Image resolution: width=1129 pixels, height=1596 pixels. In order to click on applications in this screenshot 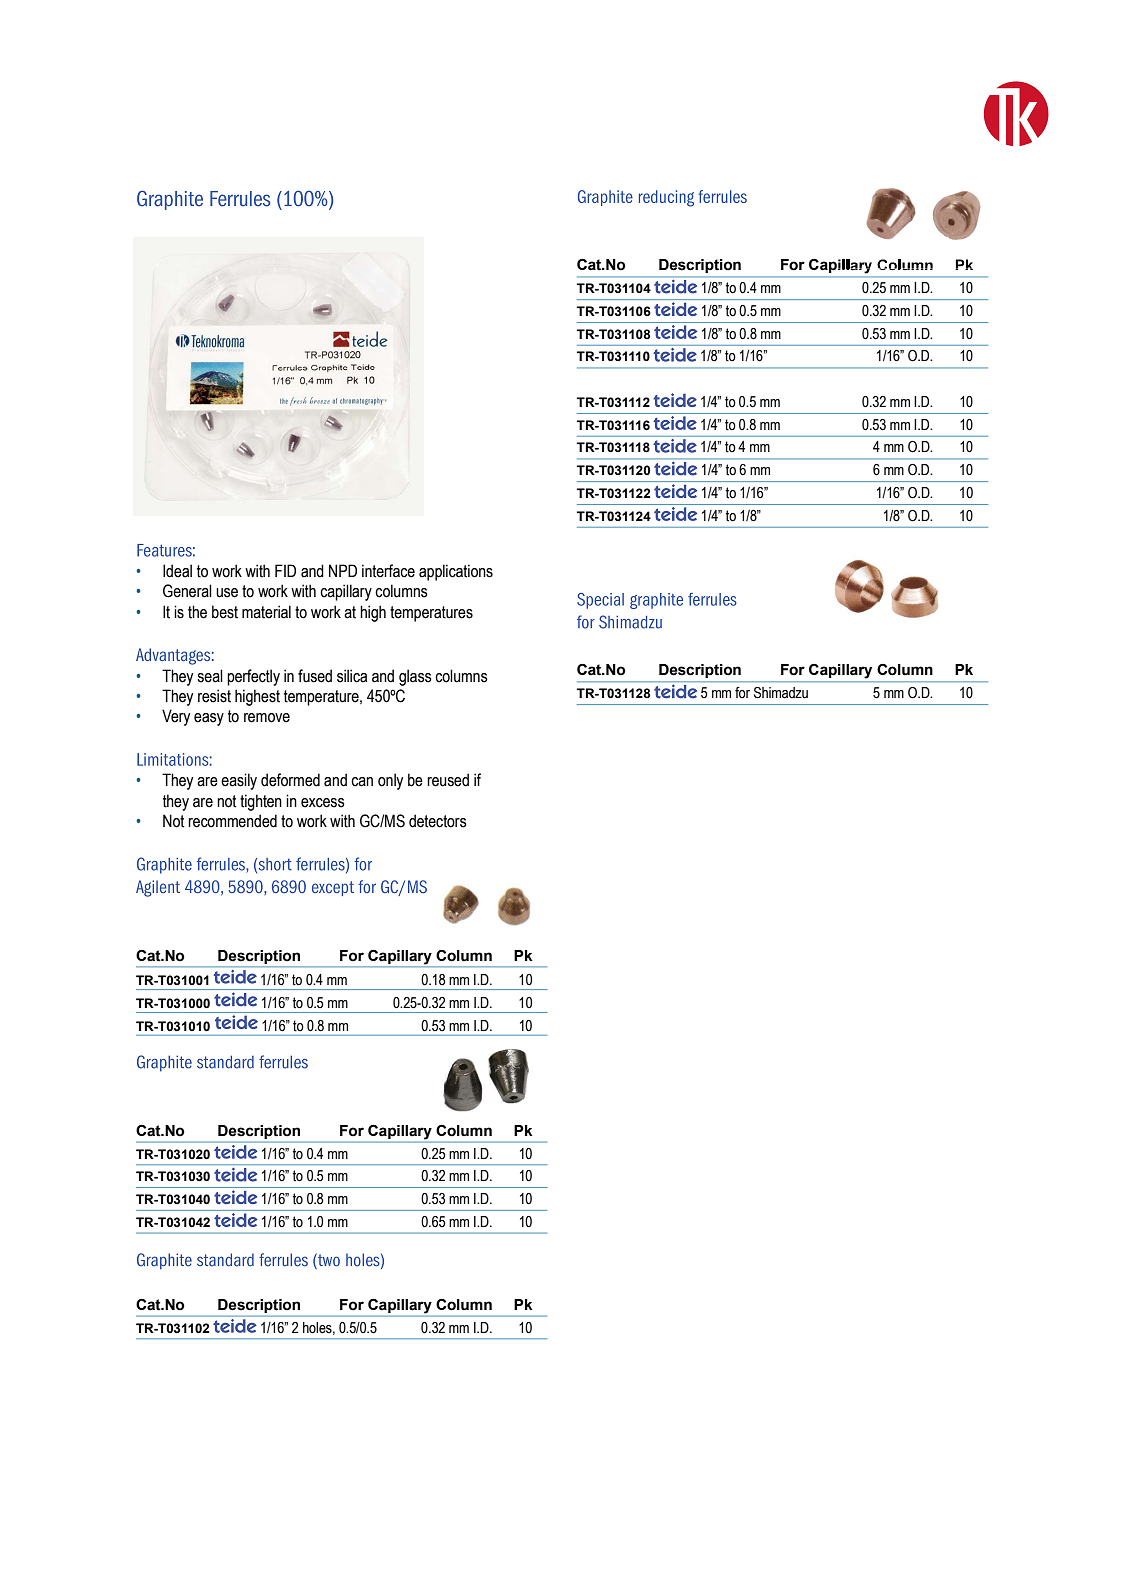, I will do `click(456, 572)`.
